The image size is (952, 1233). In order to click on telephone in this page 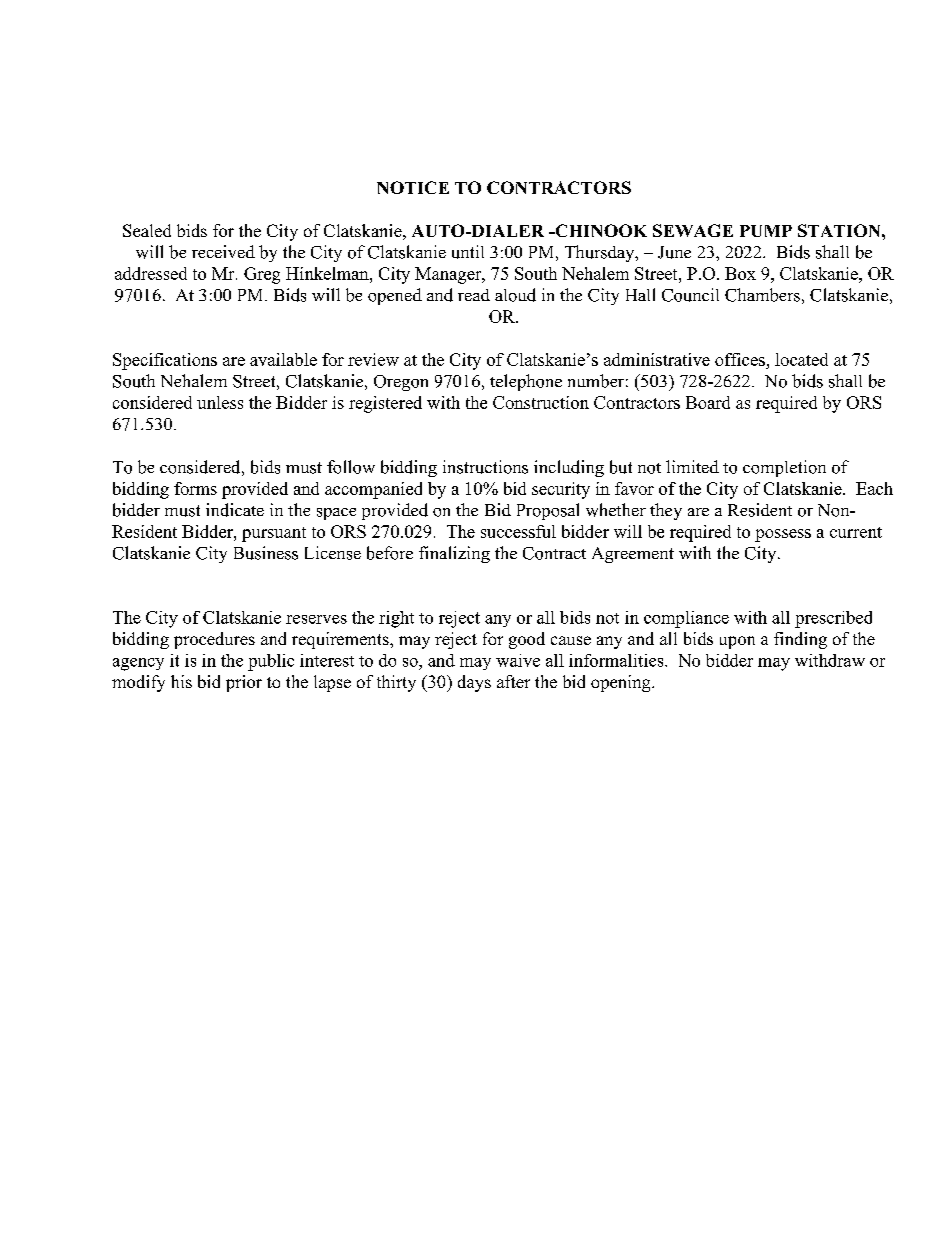, I will do `click(526, 382)`.
